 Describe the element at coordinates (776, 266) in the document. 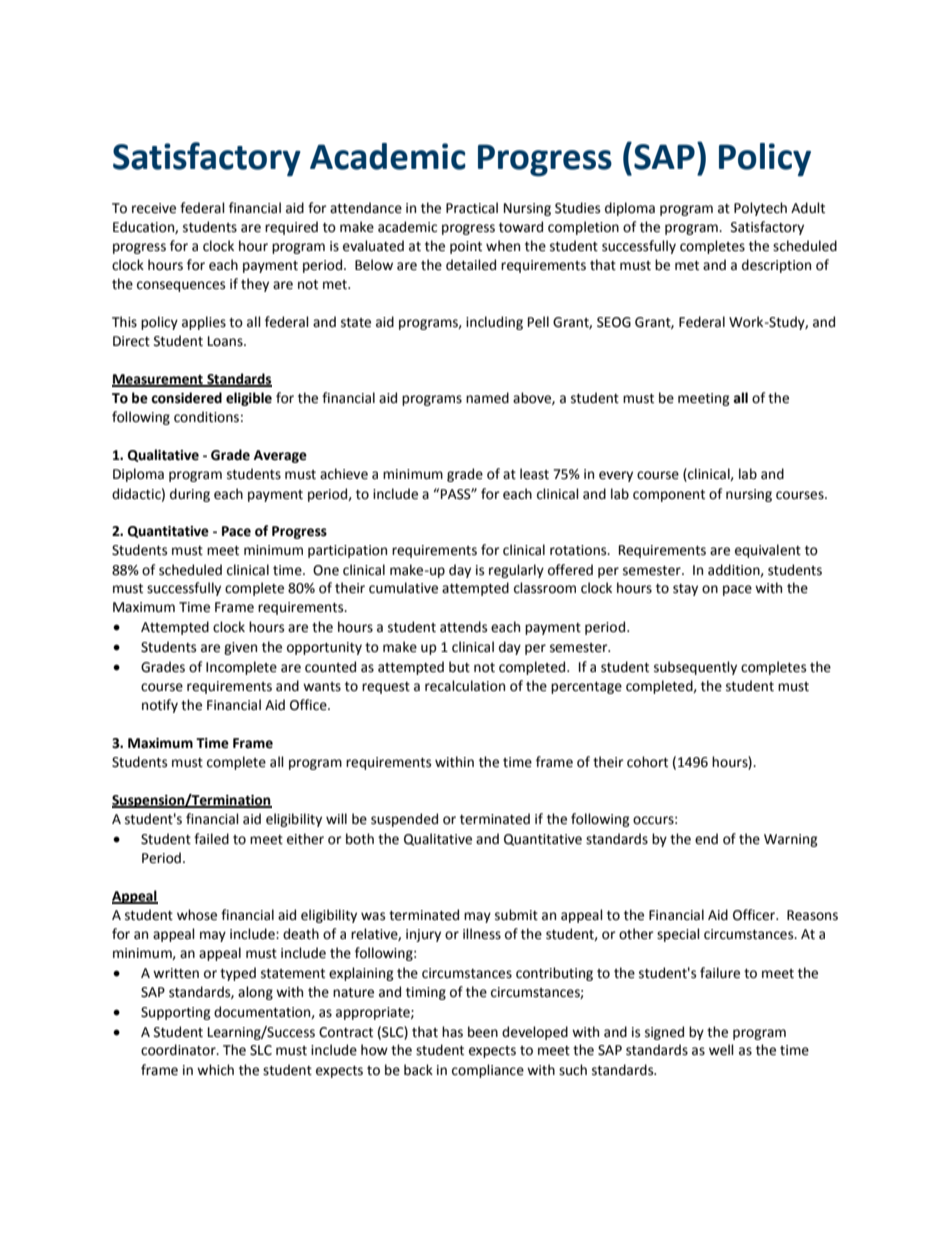

I see `description` at that location.
